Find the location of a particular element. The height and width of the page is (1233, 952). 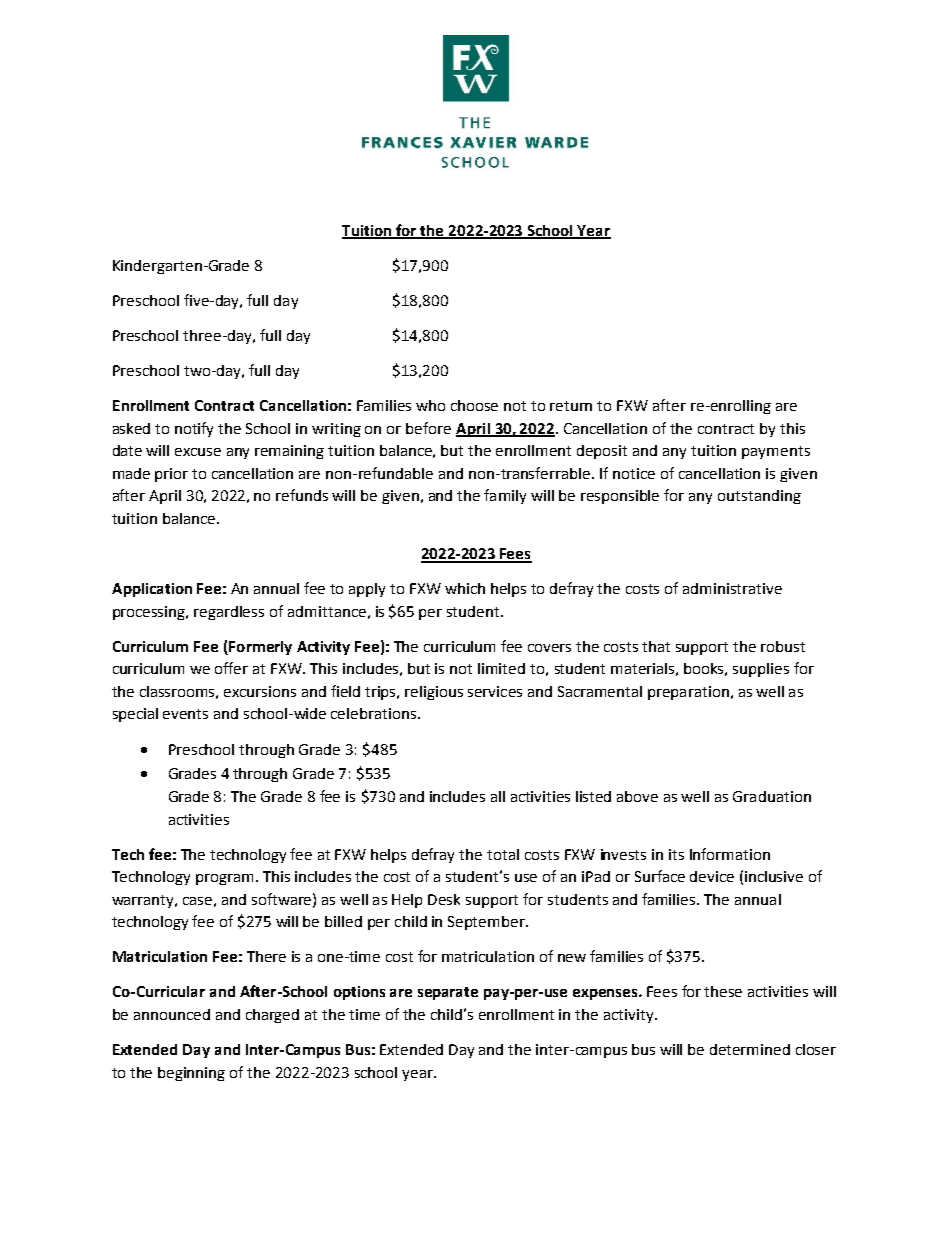

robust is located at coordinates (783, 646).
